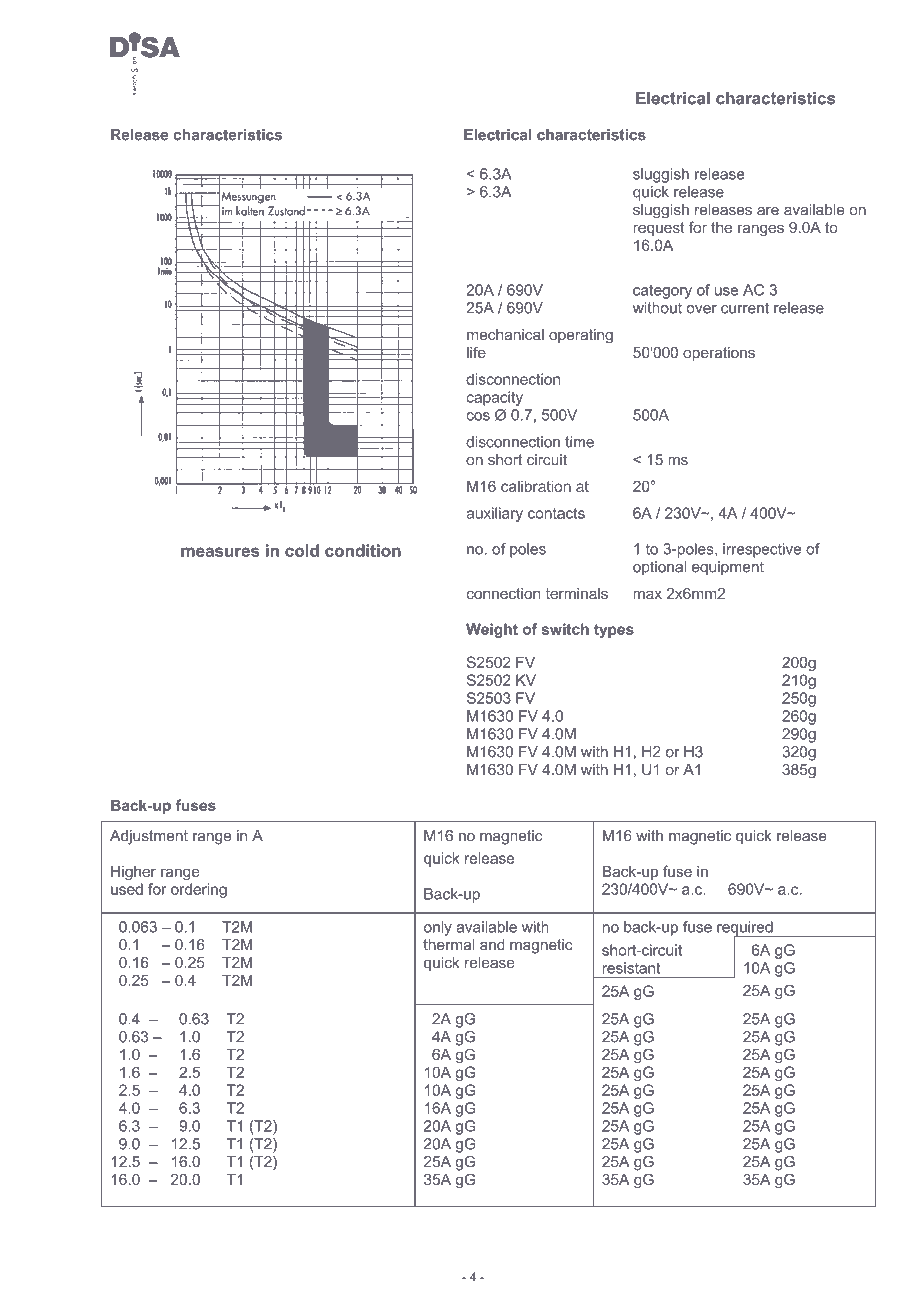  Describe the element at coordinates (149, 837) in the document. I see `Adjustment` at that location.
